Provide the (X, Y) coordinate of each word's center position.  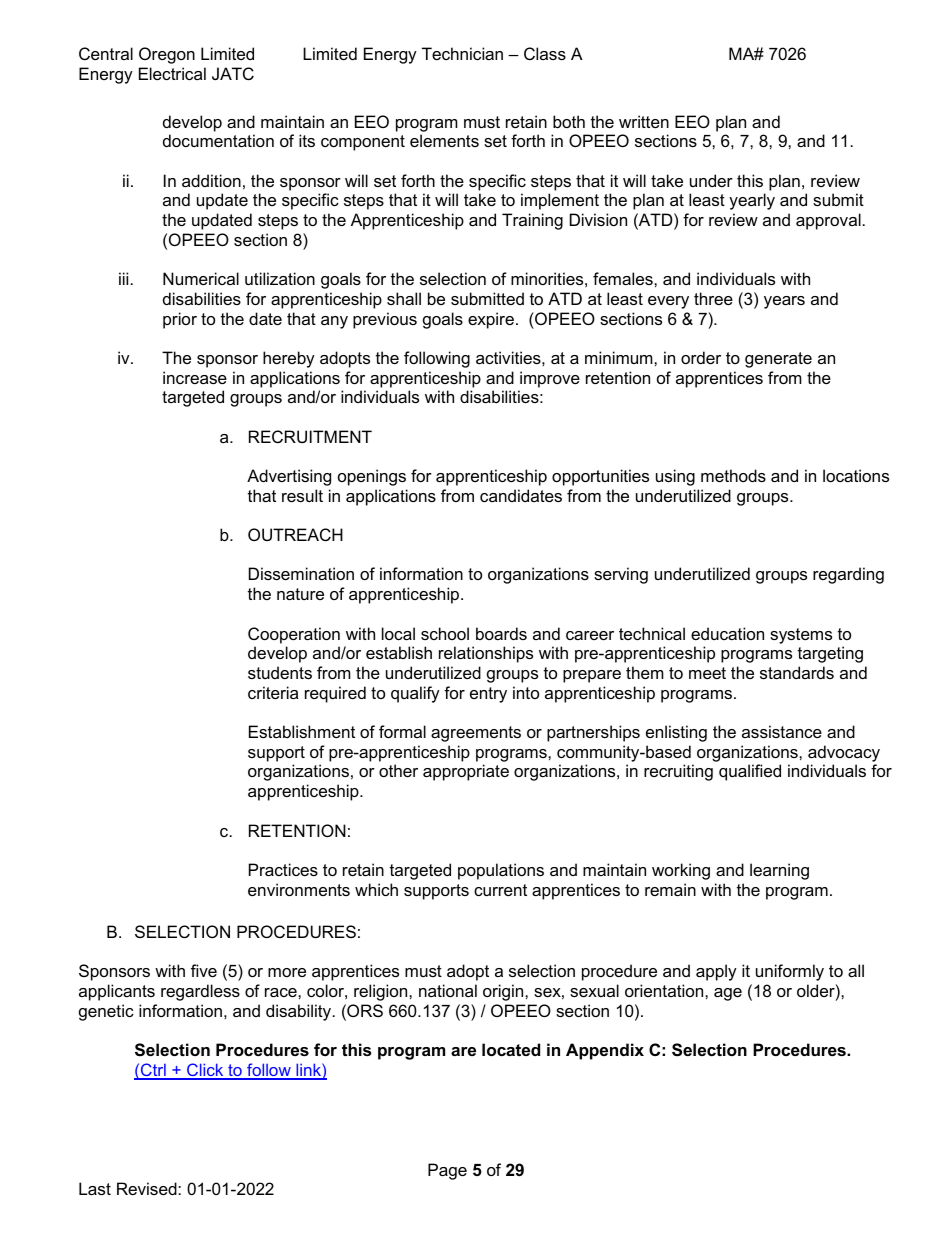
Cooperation (294, 635)
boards (501, 633)
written (644, 121)
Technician (462, 53)
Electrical (172, 73)
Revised (148, 1188)
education (727, 633)
